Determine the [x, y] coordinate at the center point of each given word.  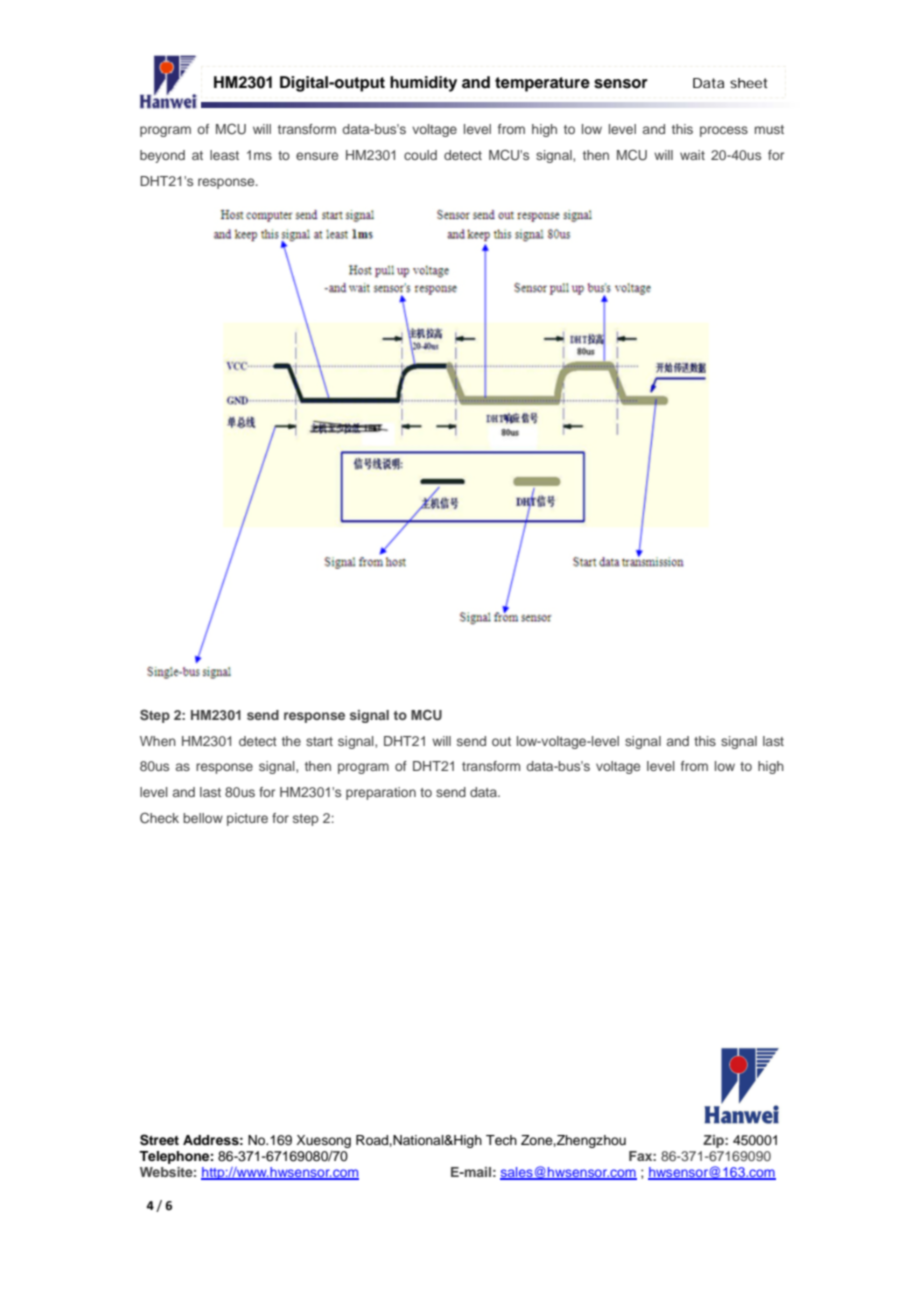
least [224, 155]
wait [692, 155]
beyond [162, 156]
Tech [501, 1140]
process [724, 131]
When [158, 741]
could [420, 155]
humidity [423, 84]
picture [247, 819]
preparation [381, 793]
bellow [203, 818]
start [319, 741]
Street [159, 1140]
